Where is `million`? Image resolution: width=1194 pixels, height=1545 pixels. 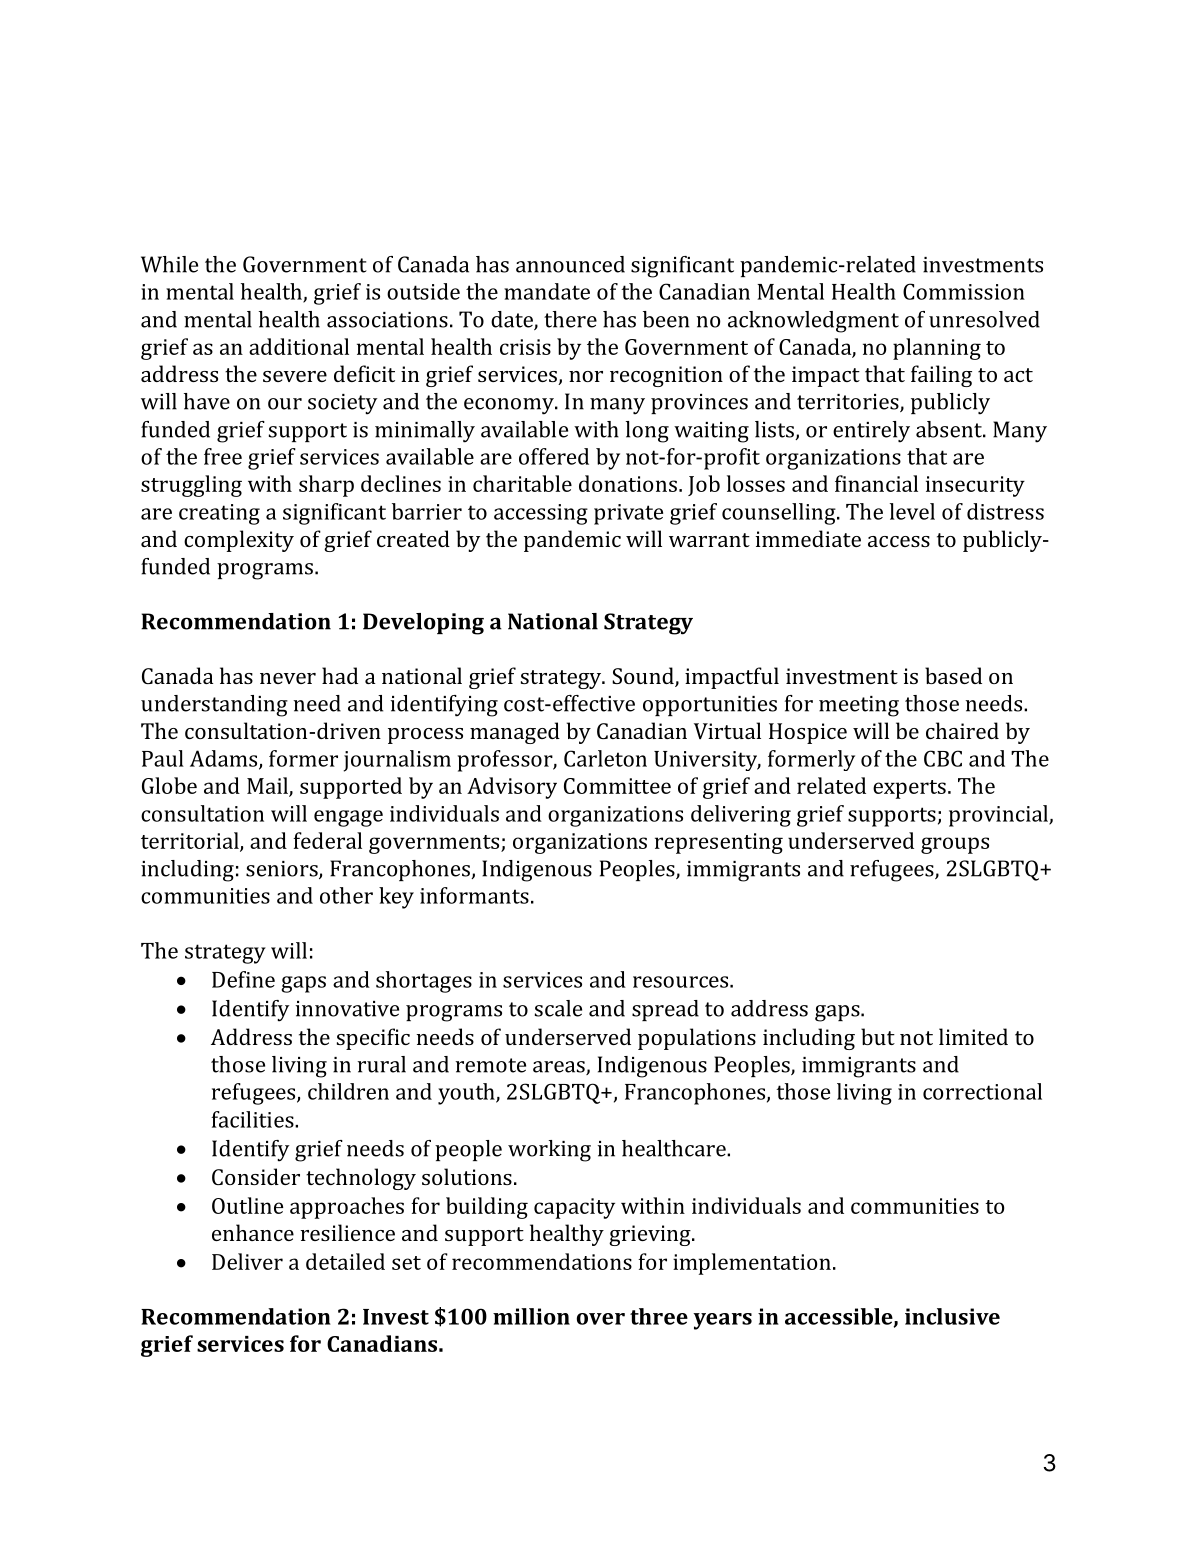 million is located at coordinates (531, 1316).
